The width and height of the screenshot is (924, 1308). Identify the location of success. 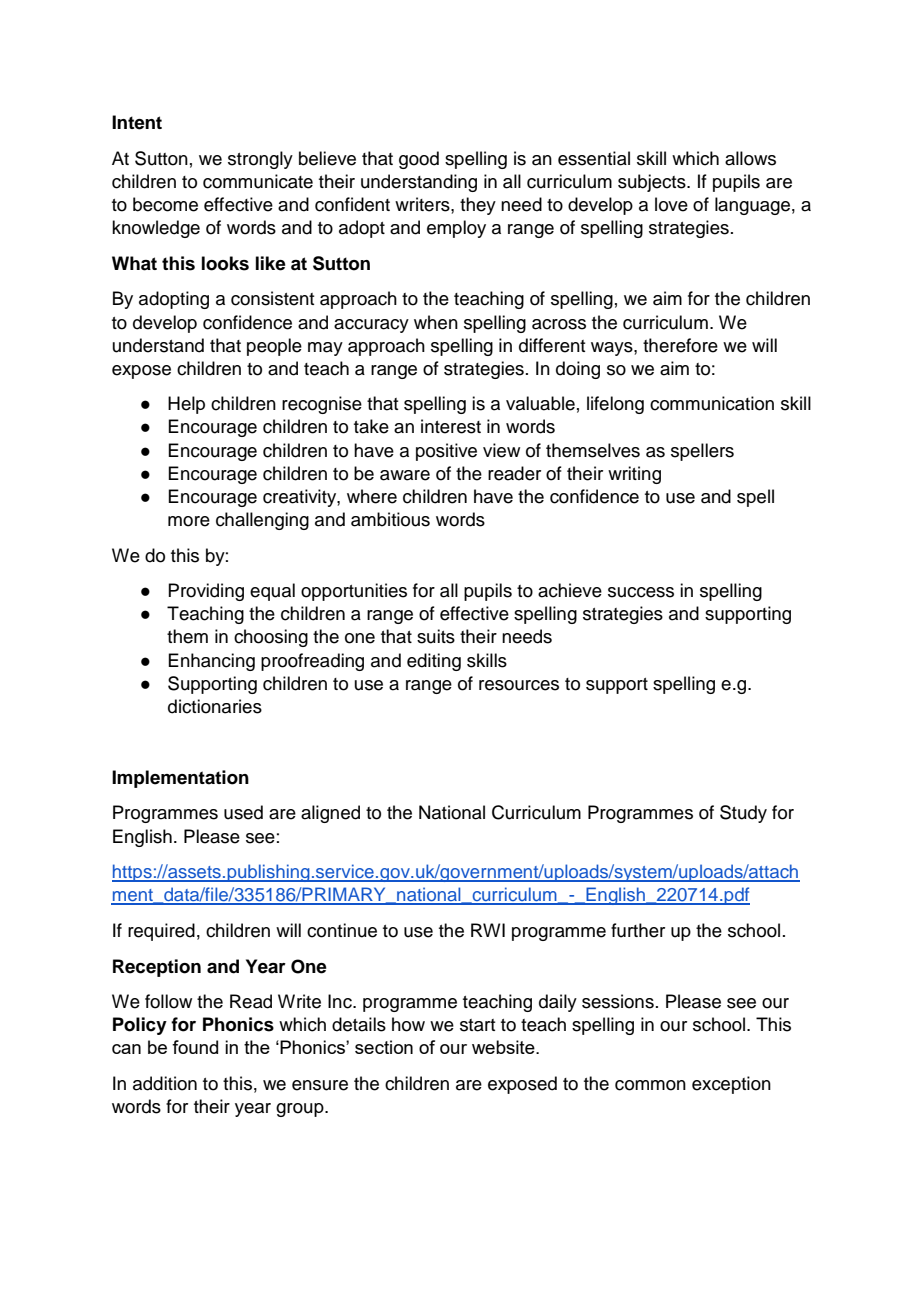
(641, 592).
